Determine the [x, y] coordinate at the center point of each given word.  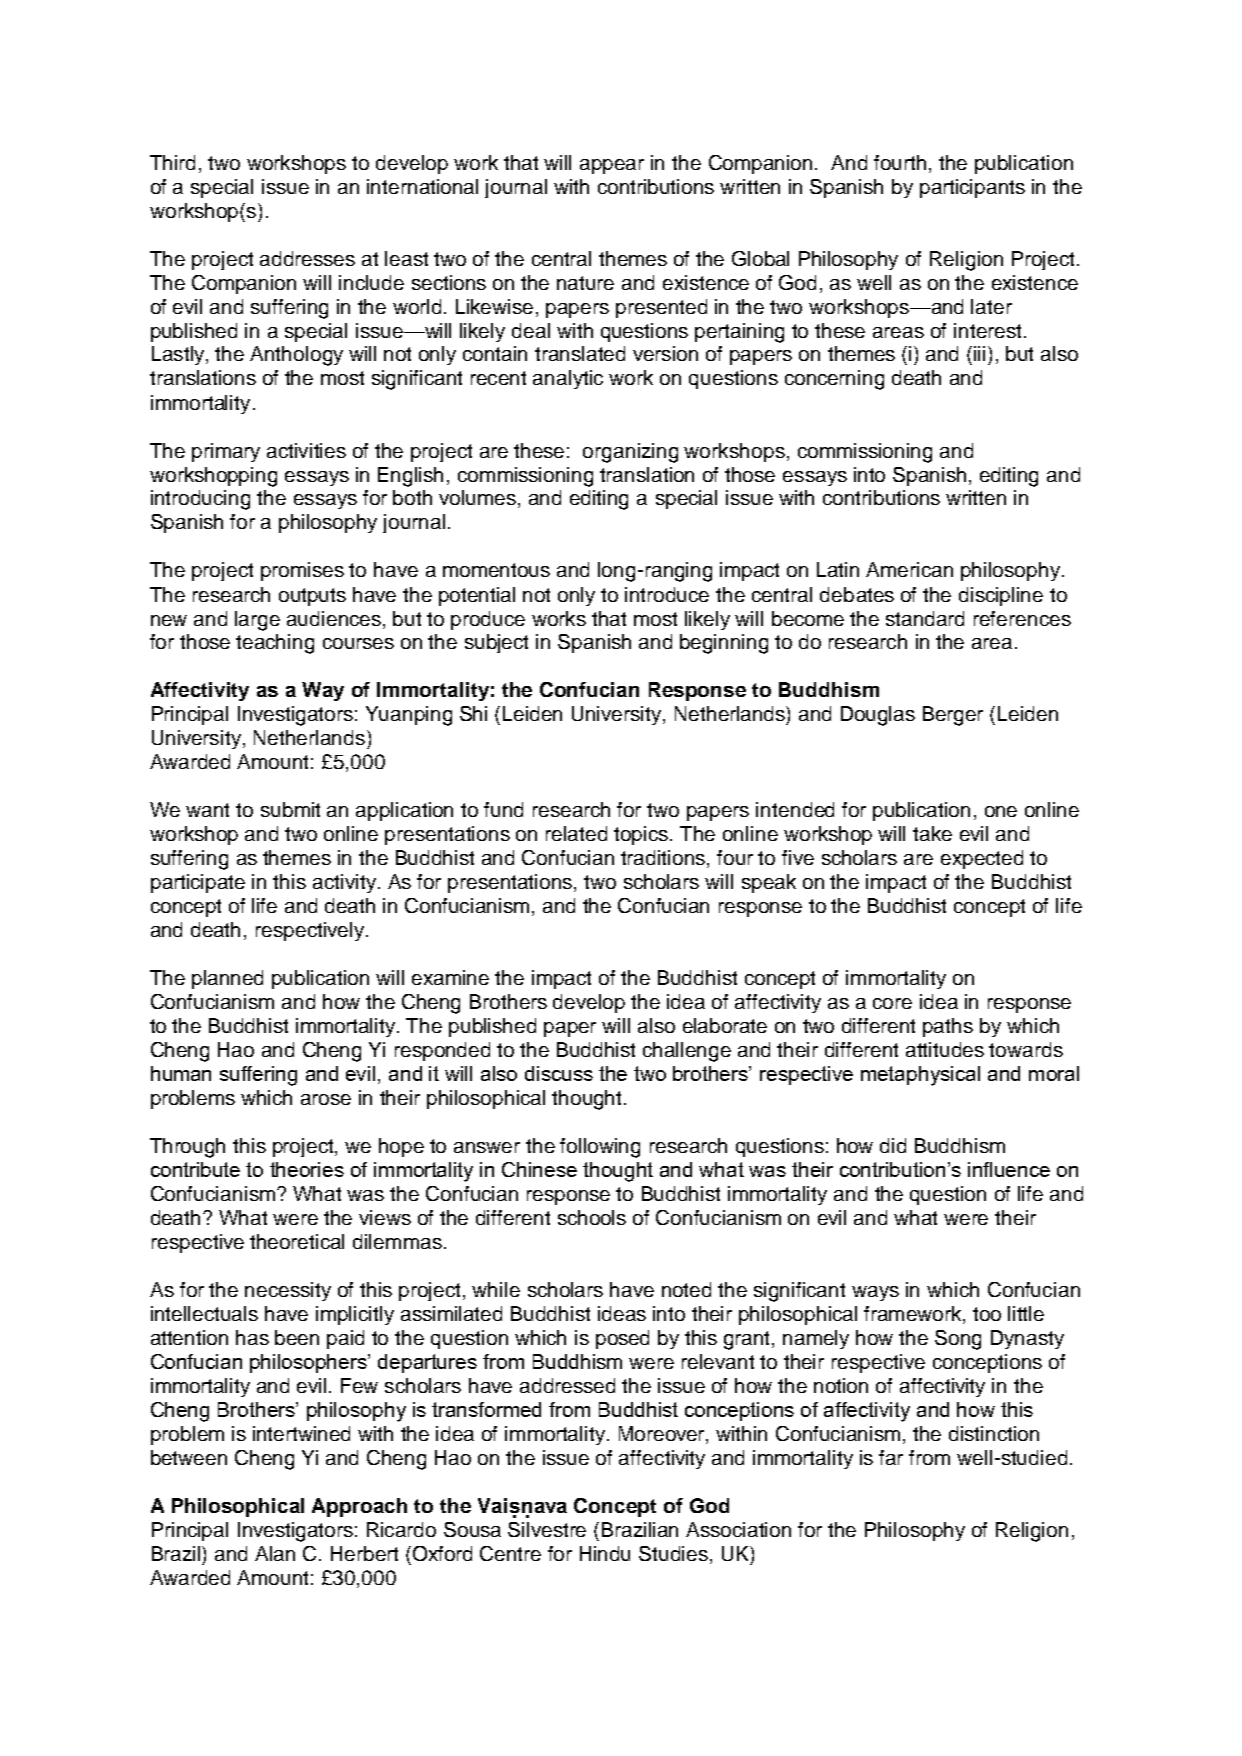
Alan [275, 1553]
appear [612, 166]
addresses [307, 258]
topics [642, 835]
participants [972, 188]
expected [982, 859]
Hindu [605, 1553]
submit [290, 809]
